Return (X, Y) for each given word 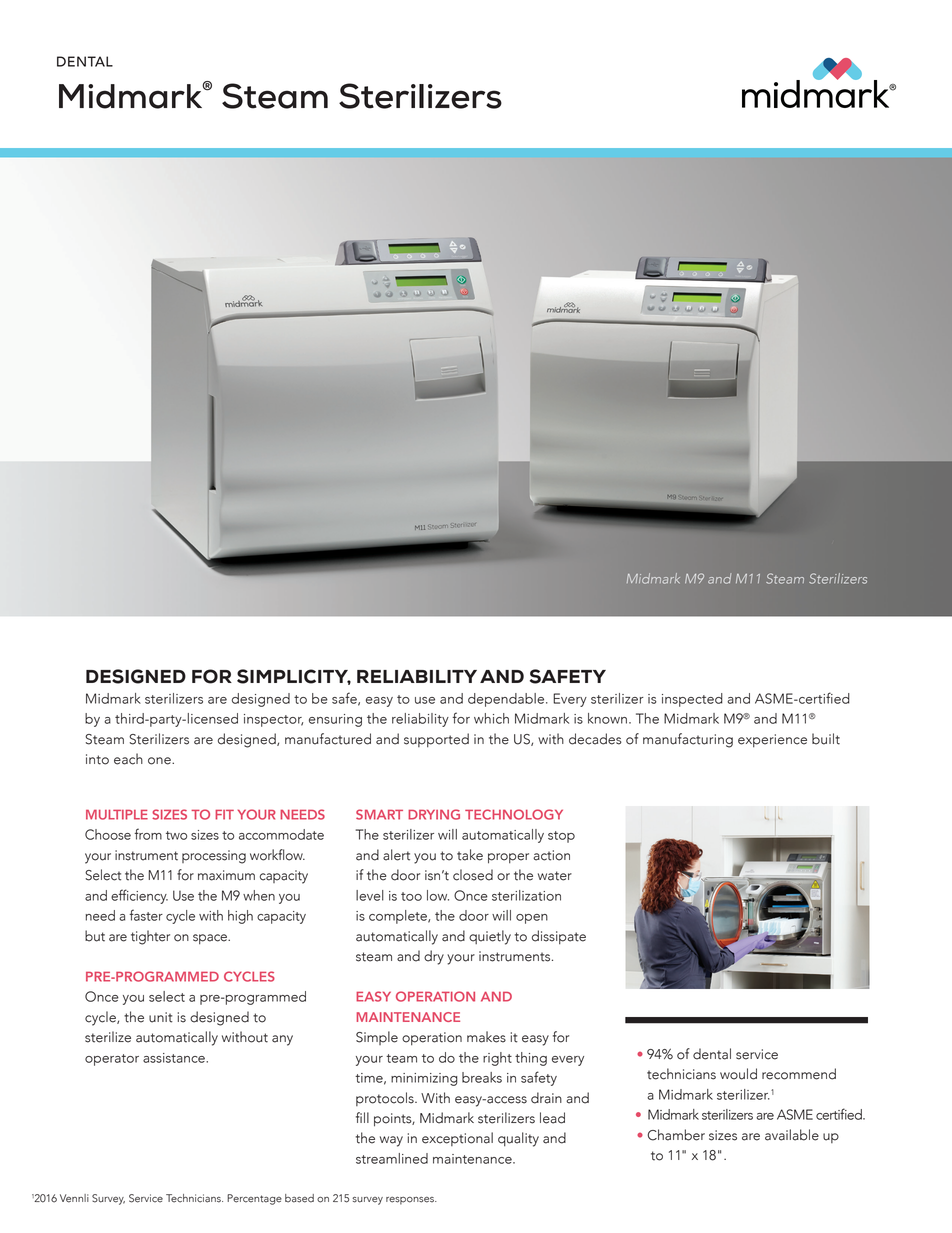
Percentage (254, 1199)
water (555, 876)
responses (411, 1201)
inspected (692, 700)
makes (486, 1037)
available (792, 1135)
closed (473, 875)
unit (161, 1017)
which (491, 718)
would (738, 1074)
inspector (273, 720)
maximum (226, 875)
